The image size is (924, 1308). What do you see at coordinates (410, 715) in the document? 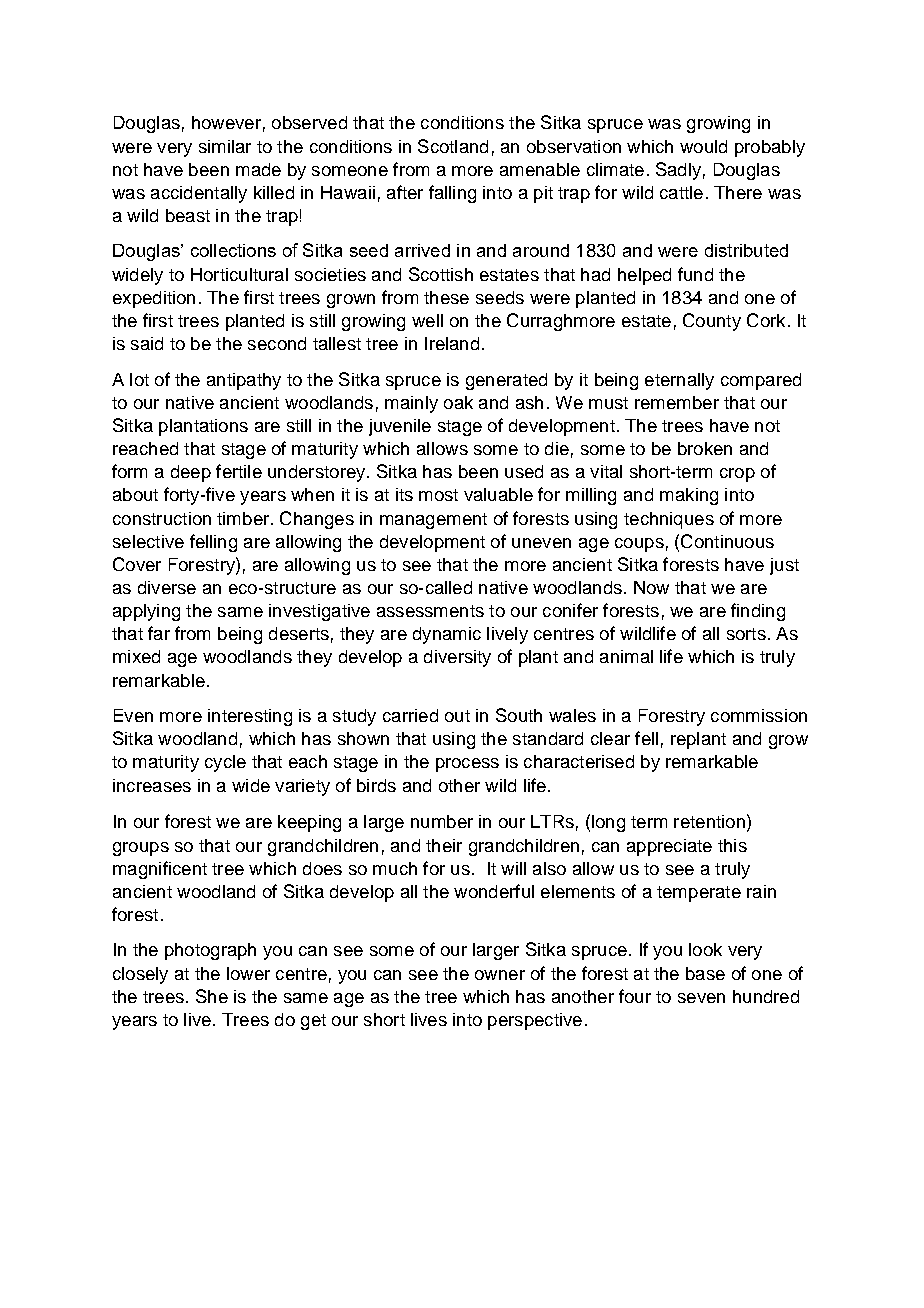
I see `carried` at bounding box center [410, 715].
